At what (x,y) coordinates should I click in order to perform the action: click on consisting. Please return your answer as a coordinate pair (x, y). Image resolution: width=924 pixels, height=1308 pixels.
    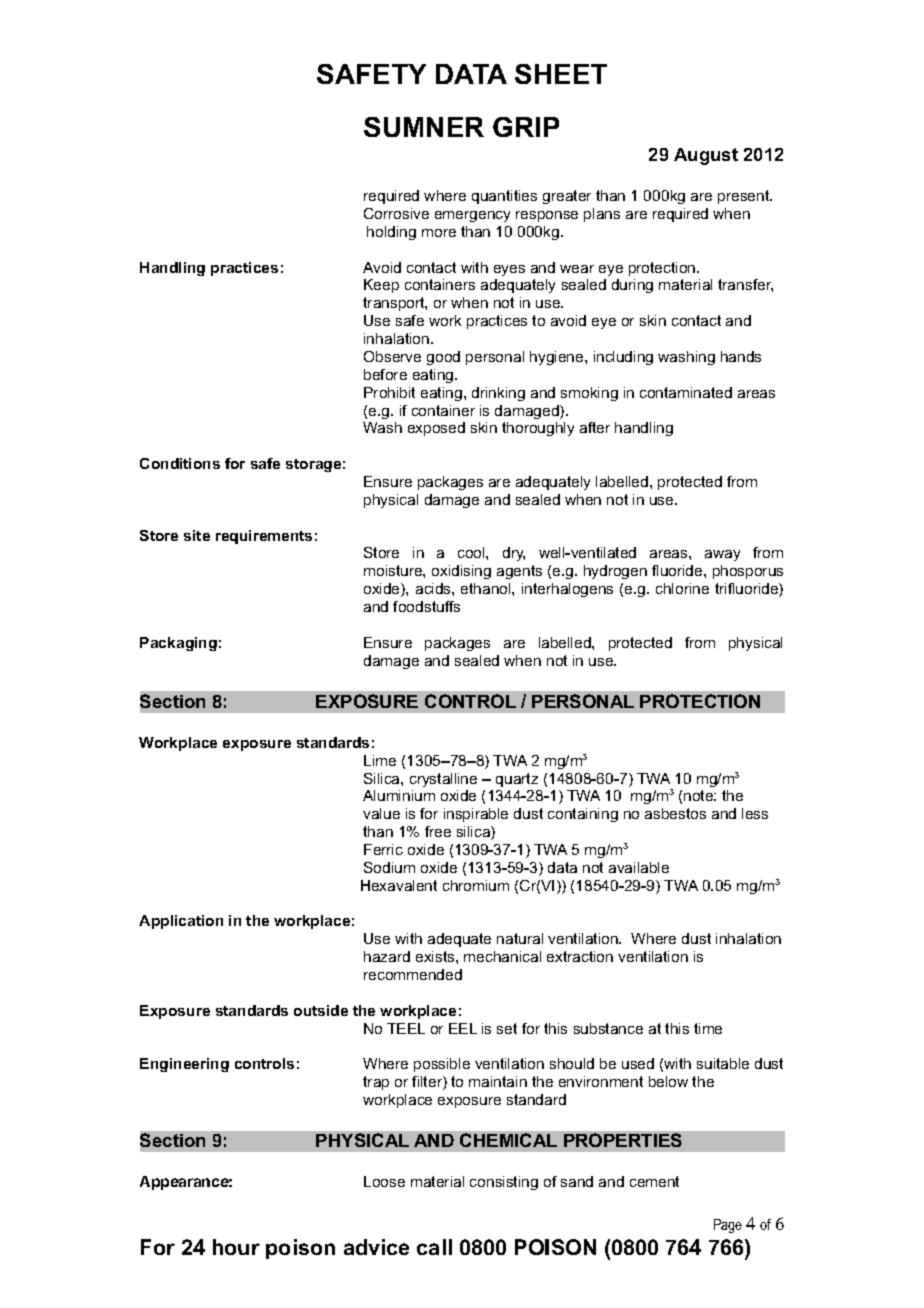
    Looking at the image, I should click on (504, 1183).
